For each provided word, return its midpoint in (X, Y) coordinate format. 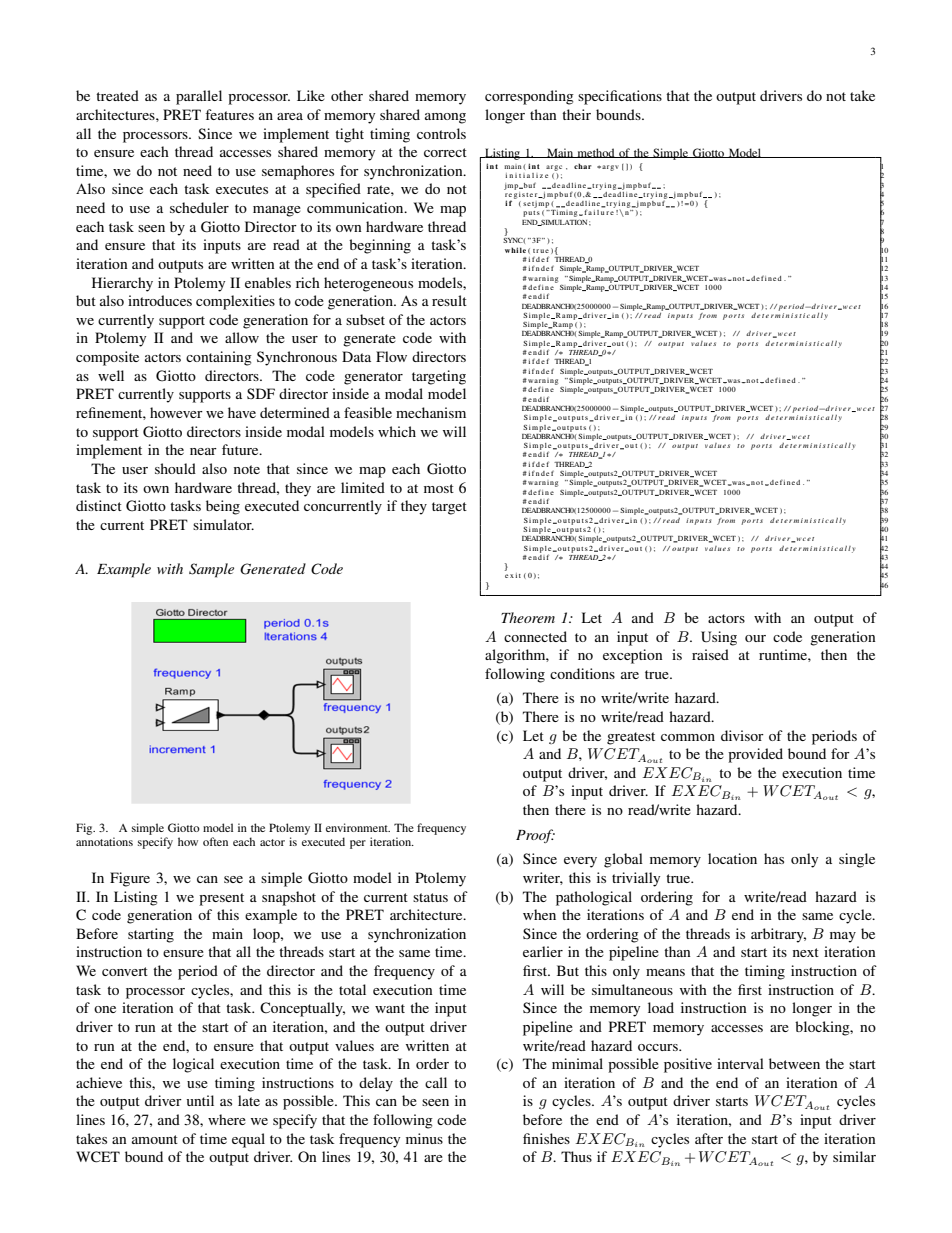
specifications (620, 97)
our (755, 638)
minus (424, 1138)
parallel (199, 97)
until (200, 1100)
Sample (211, 570)
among (445, 118)
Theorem (528, 617)
